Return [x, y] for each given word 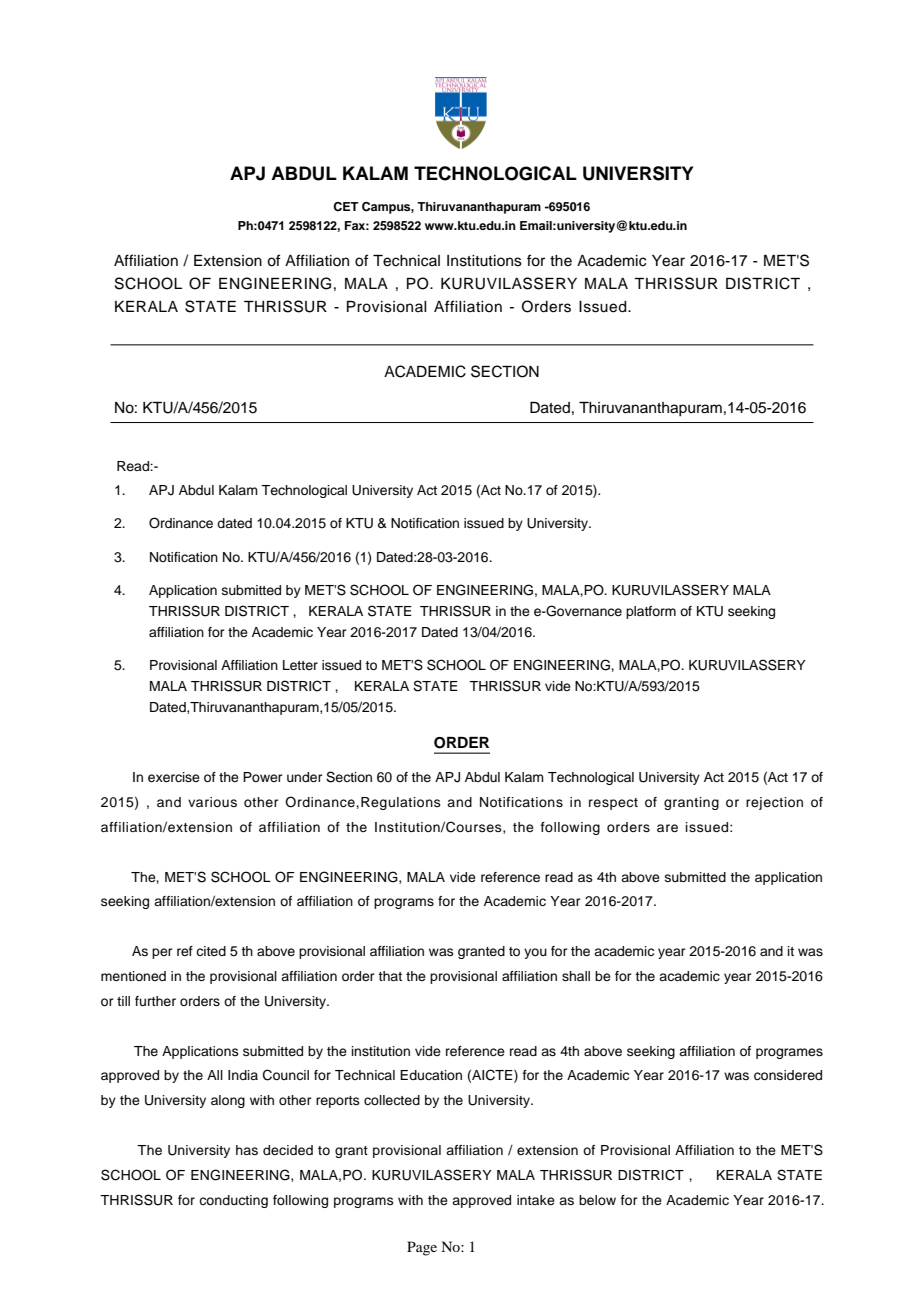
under [305, 777]
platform [651, 612]
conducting [233, 1201]
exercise [174, 777]
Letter [300, 665]
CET [345, 207]
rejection [774, 803]
